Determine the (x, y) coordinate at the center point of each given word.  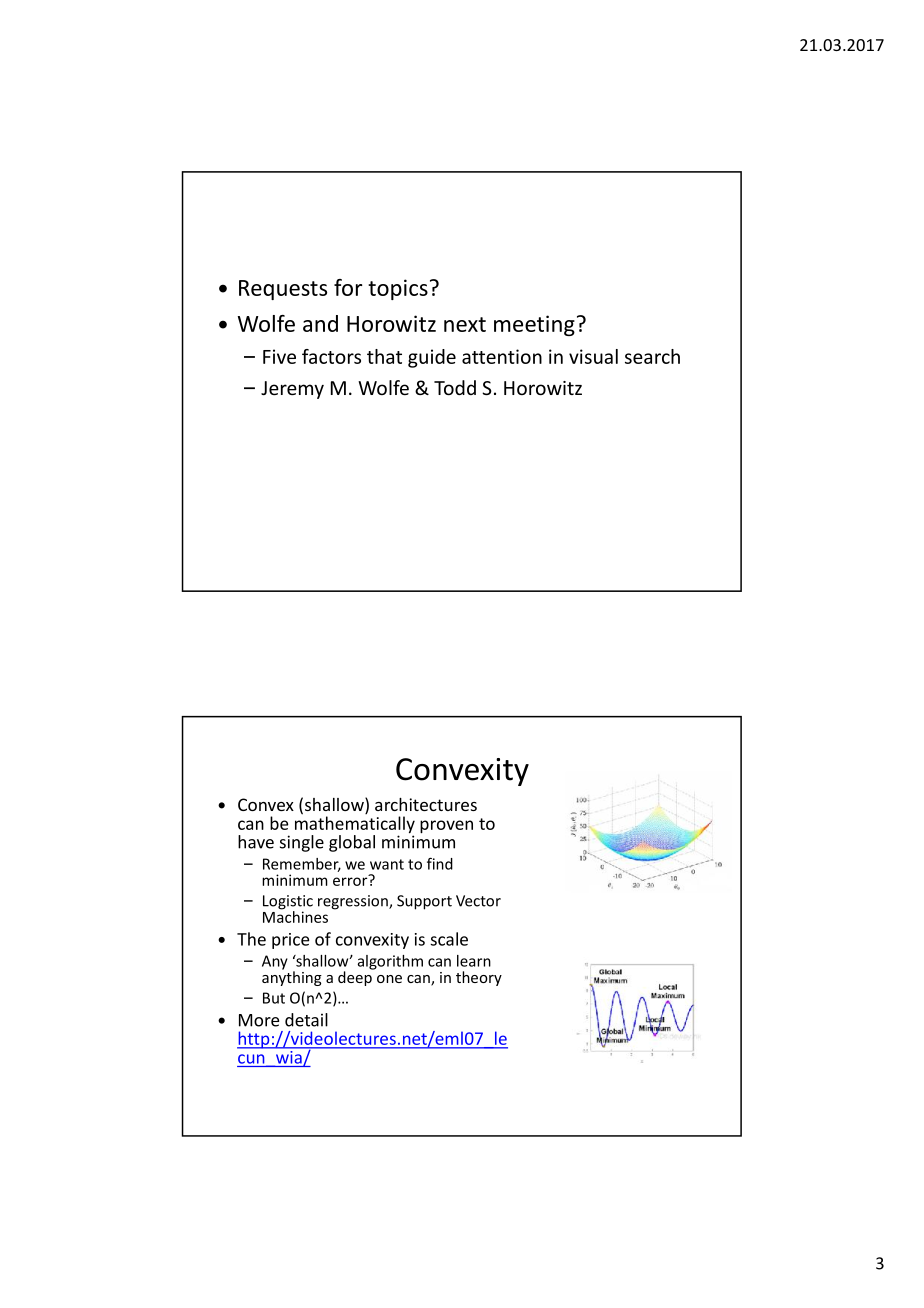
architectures (426, 804)
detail (306, 1020)
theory (479, 978)
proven (446, 826)
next (465, 324)
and (320, 323)
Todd (455, 387)
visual (593, 356)
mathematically (355, 825)
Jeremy (292, 390)
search (652, 356)
